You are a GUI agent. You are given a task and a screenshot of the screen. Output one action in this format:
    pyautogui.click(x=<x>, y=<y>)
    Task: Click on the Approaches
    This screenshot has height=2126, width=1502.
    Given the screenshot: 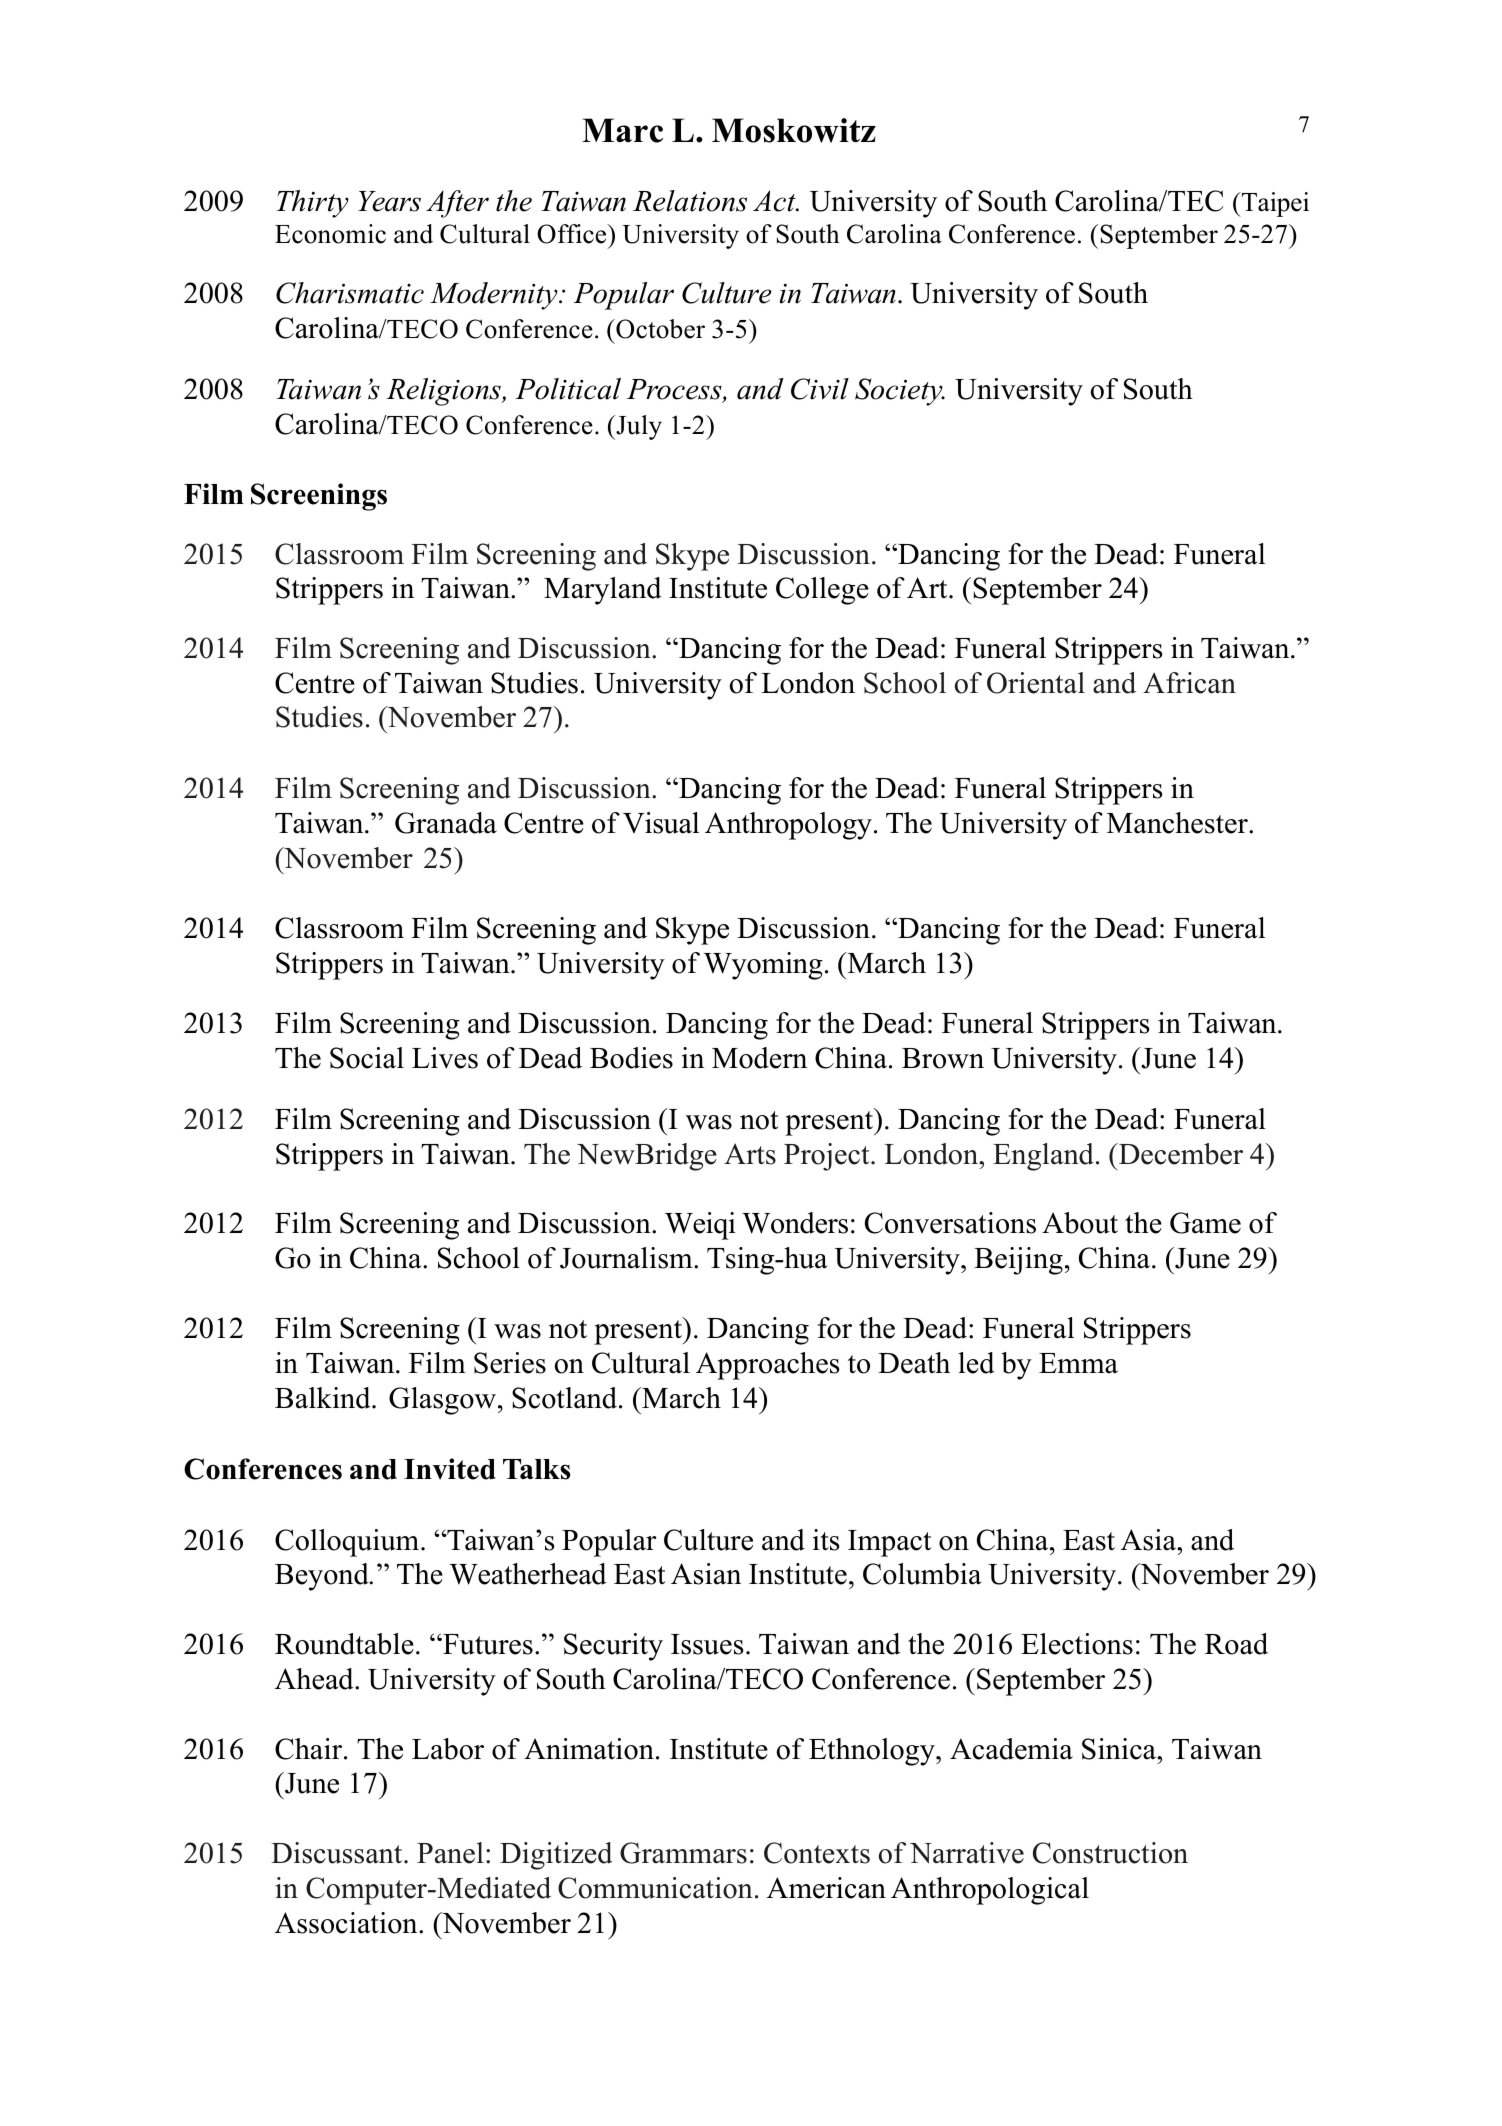 What is the action you would take?
    pyautogui.click(x=768, y=1366)
